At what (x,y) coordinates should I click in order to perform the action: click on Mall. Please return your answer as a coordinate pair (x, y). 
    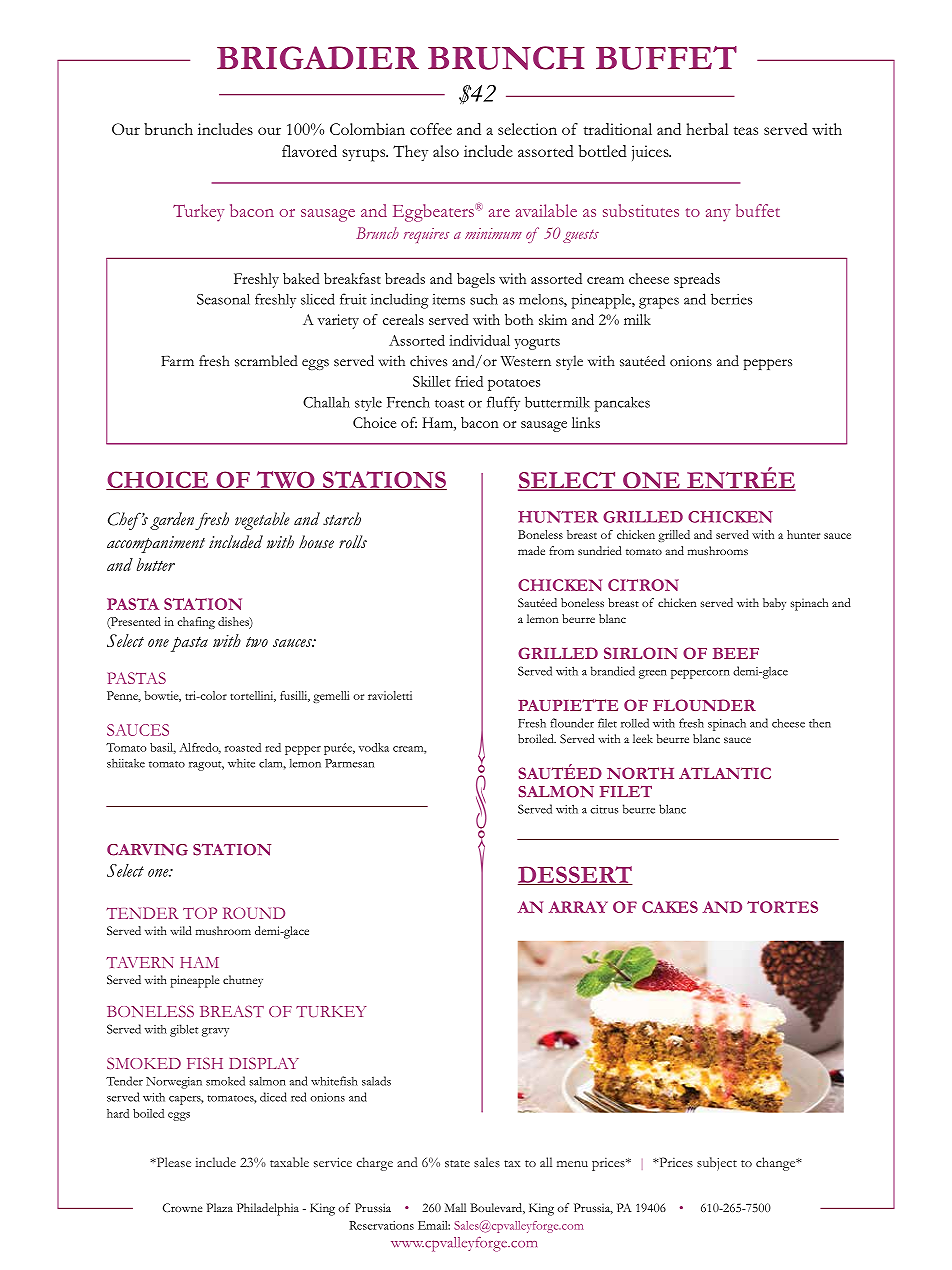
    Looking at the image, I should click on (455, 1207).
